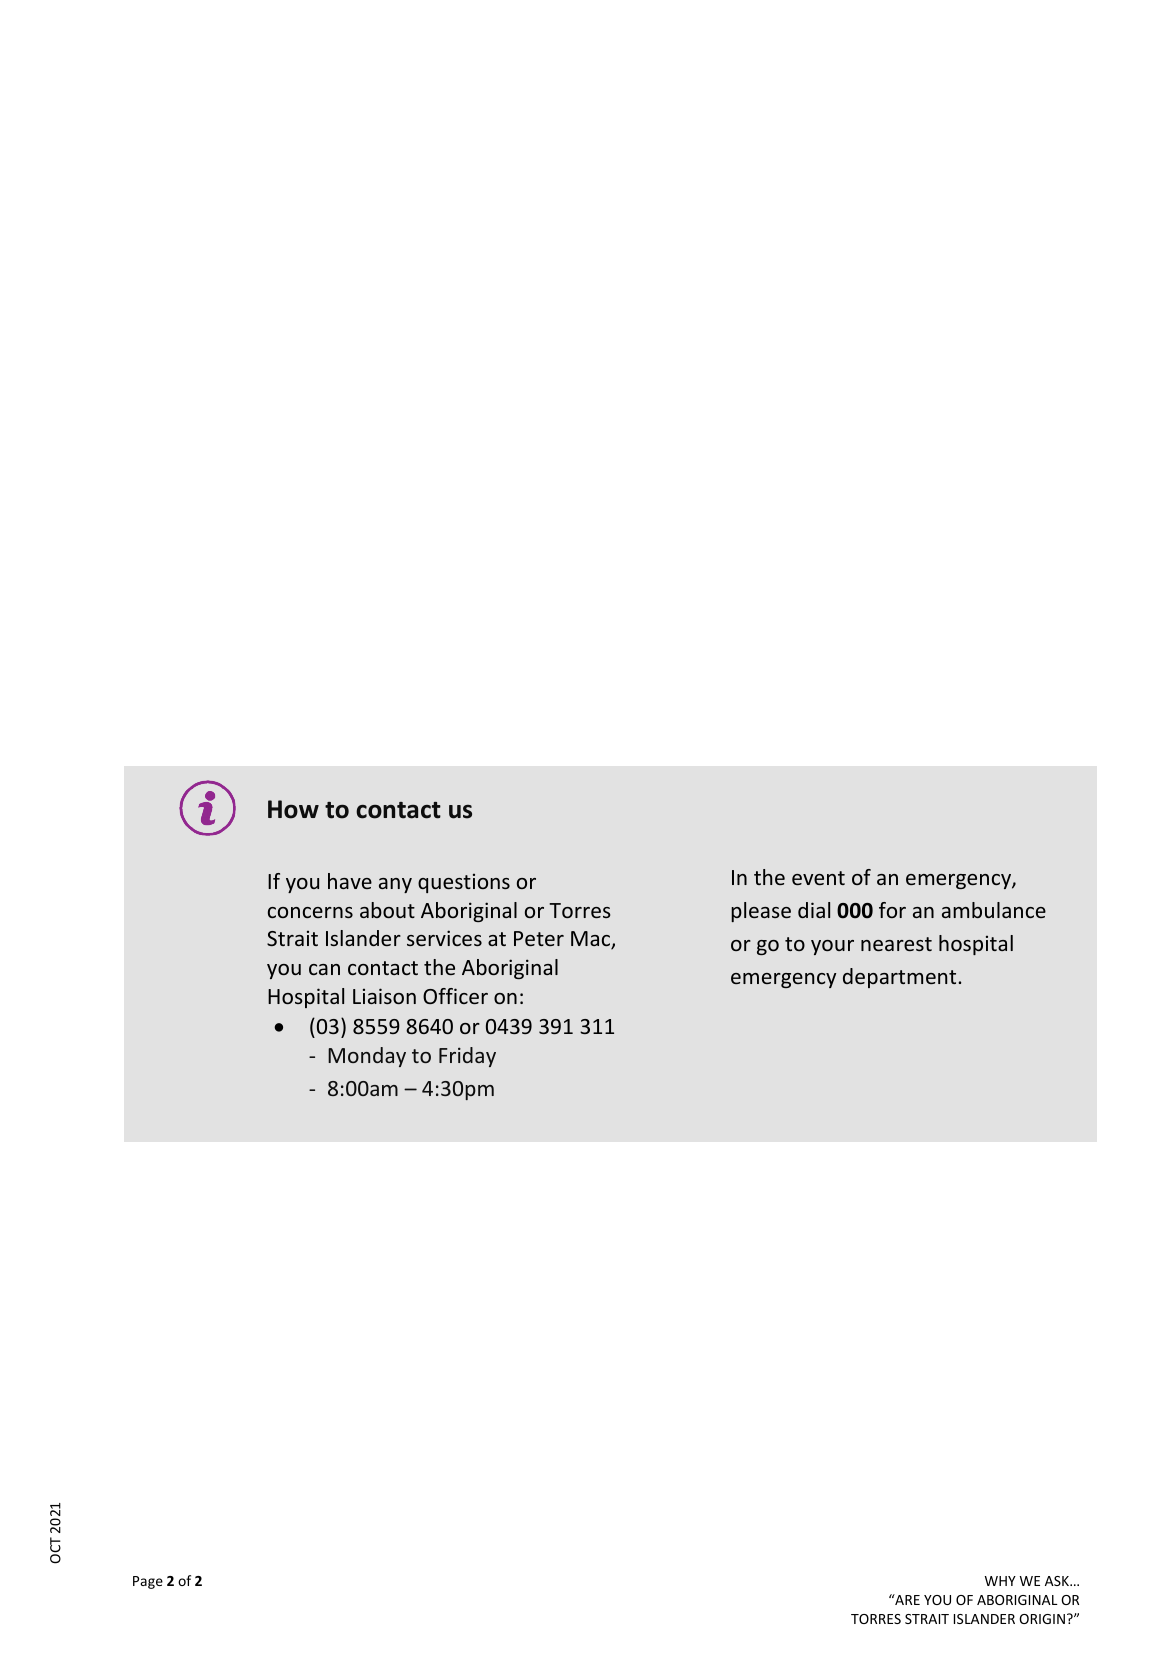 The height and width of the screenshot is (1656, 1171). I want to click on questions, so click(464, 883).
